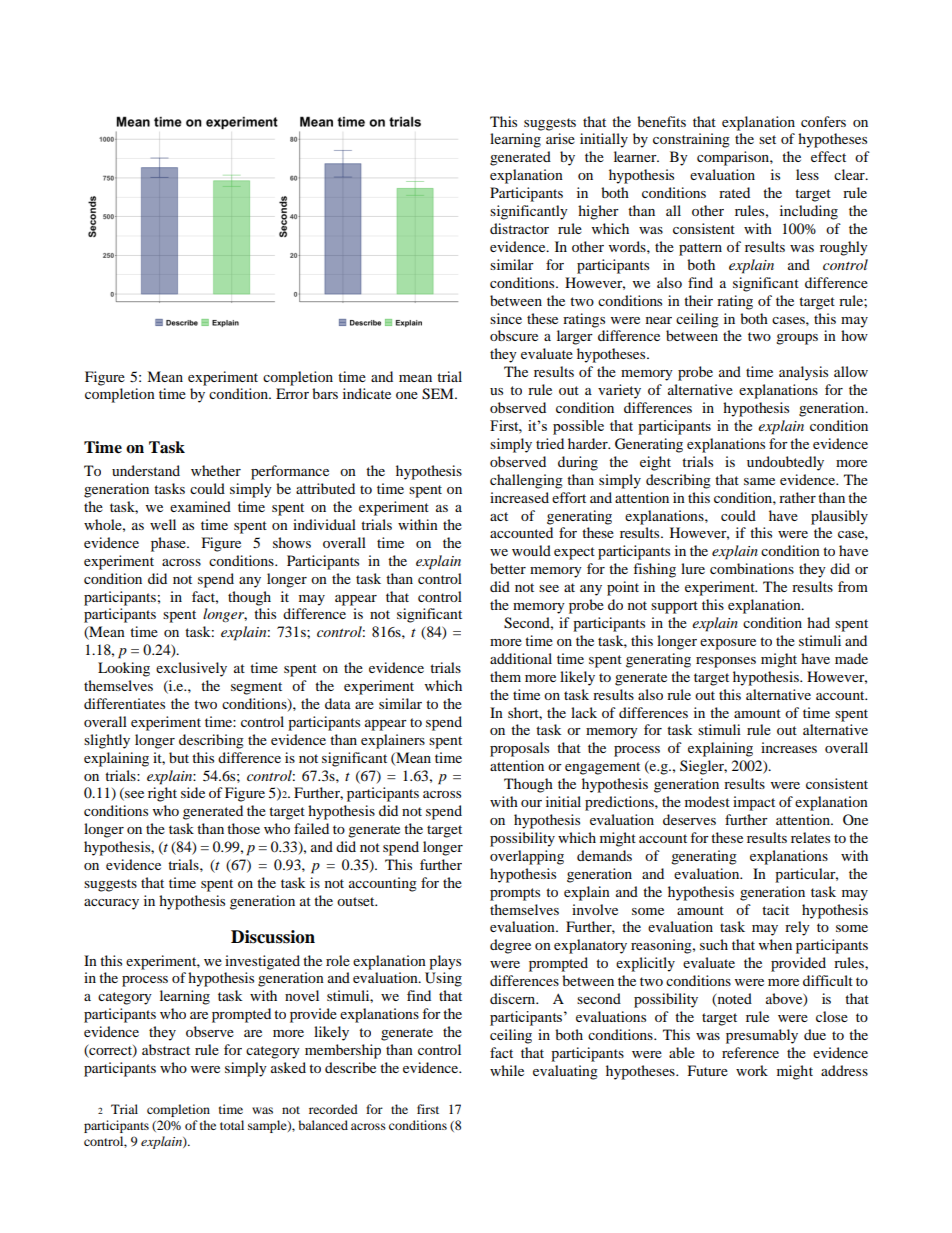  I want to click on total, so click(232, 1125).
